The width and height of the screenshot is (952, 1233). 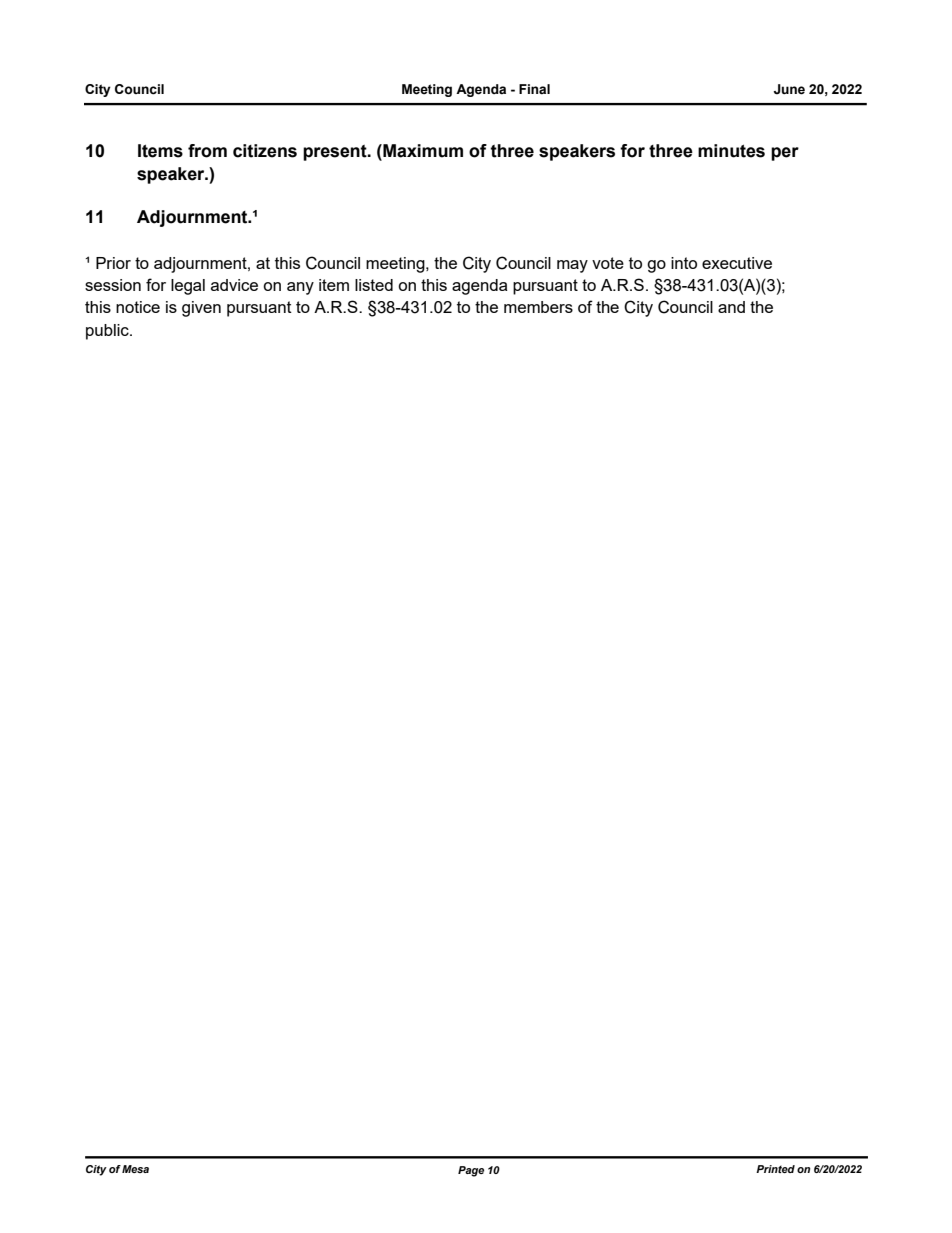 I want to click on and, so click(x=731, y=307).
